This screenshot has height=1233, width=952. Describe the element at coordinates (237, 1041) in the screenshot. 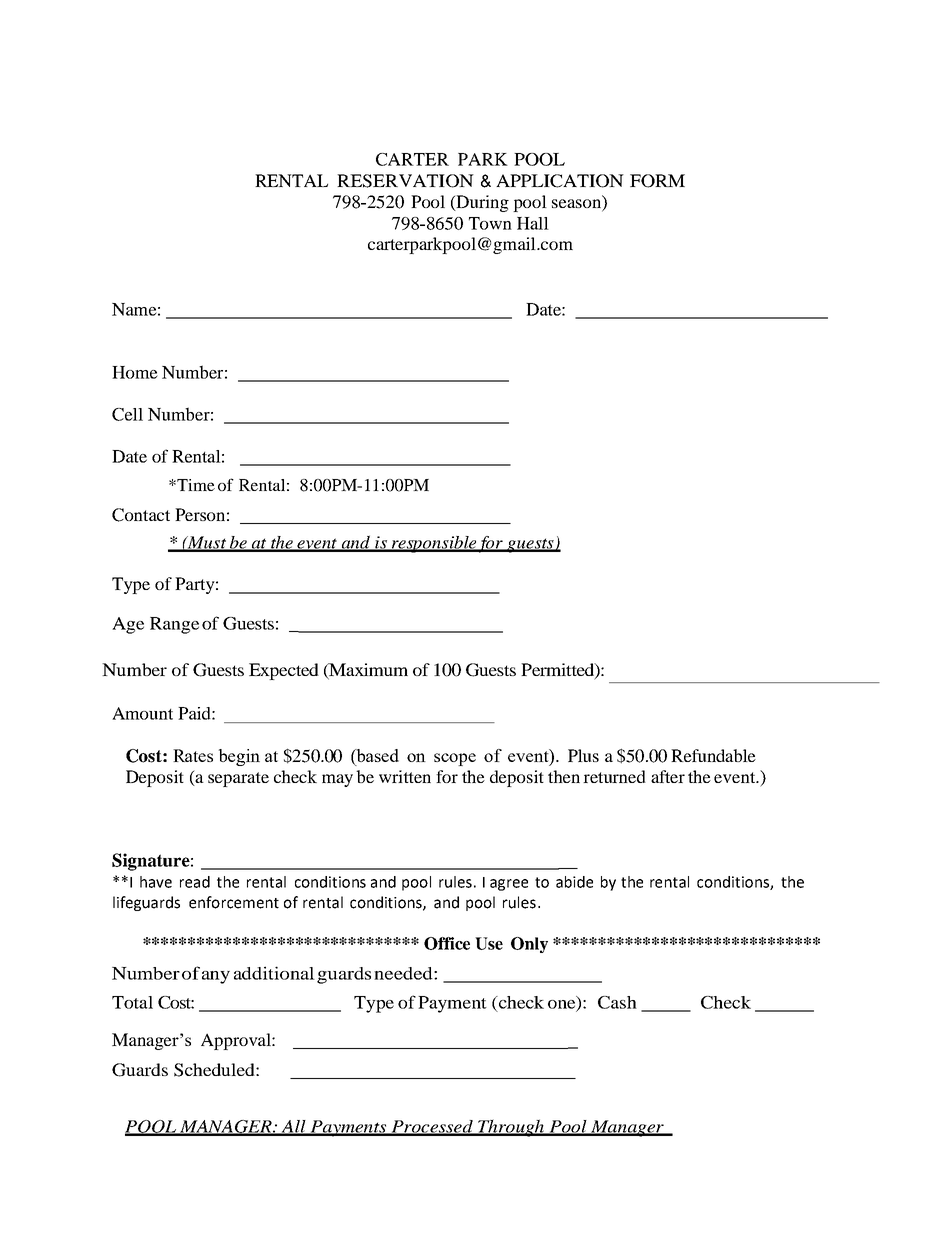

I see `Approval` at that location.
